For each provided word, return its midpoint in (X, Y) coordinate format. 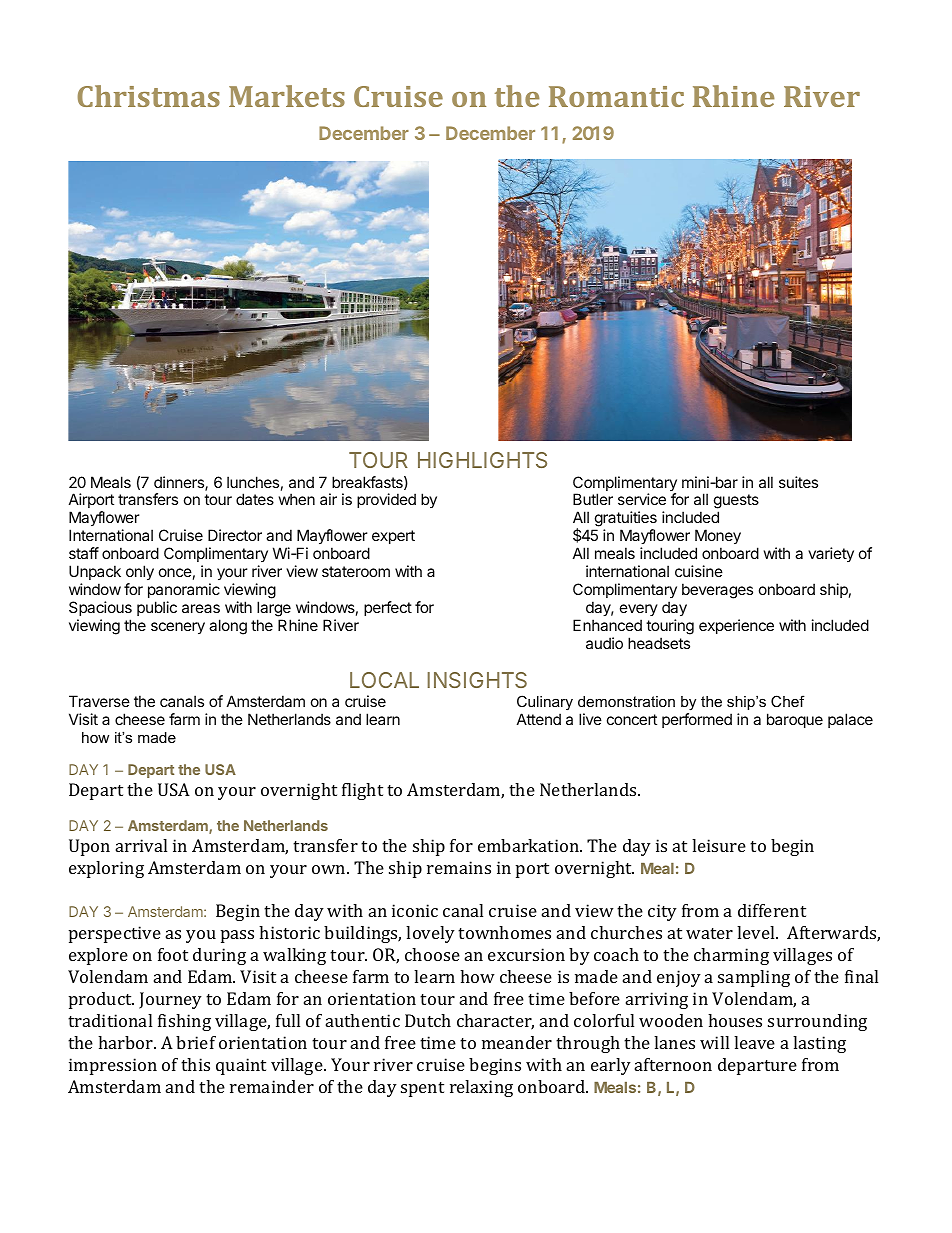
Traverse (99, 701)
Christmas (149, 96)
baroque (795, 720)
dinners (180, 483)
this (195, 1064)
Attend (539, 719)
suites (798, 482)
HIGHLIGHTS (482, 460)
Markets (287, 96)
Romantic (616, 96)
